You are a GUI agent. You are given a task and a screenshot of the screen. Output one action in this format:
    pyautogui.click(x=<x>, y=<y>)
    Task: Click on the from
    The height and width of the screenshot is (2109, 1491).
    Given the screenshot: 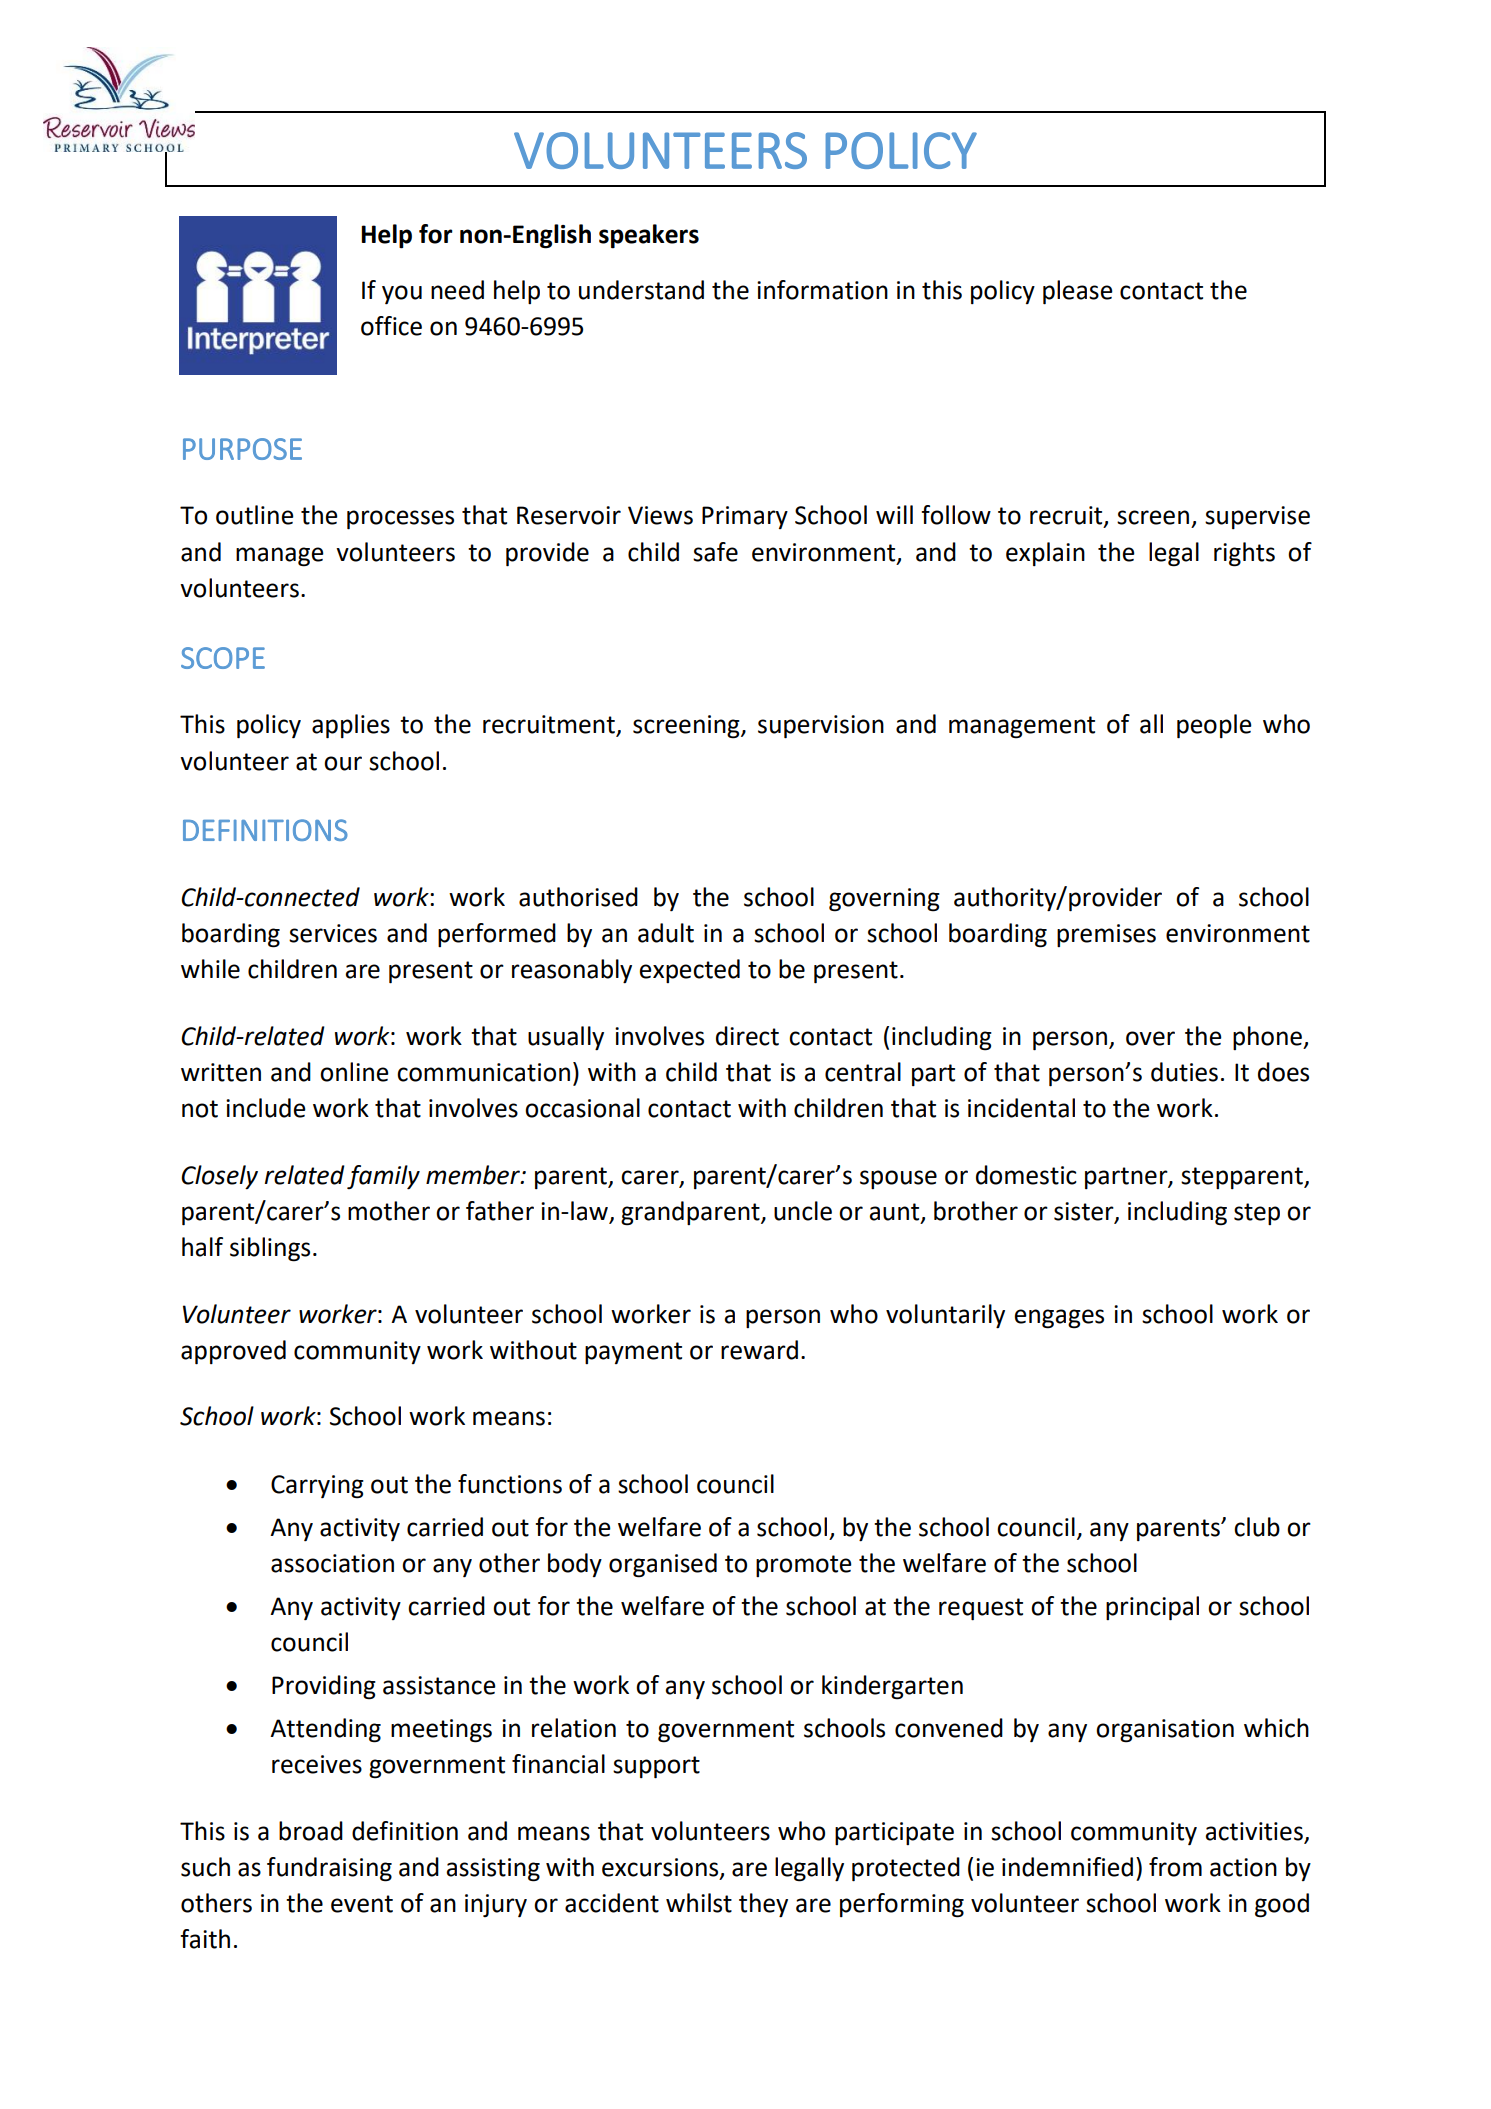 What is the action you would take?
    pyautogui.click(x=1175, y=1867)
